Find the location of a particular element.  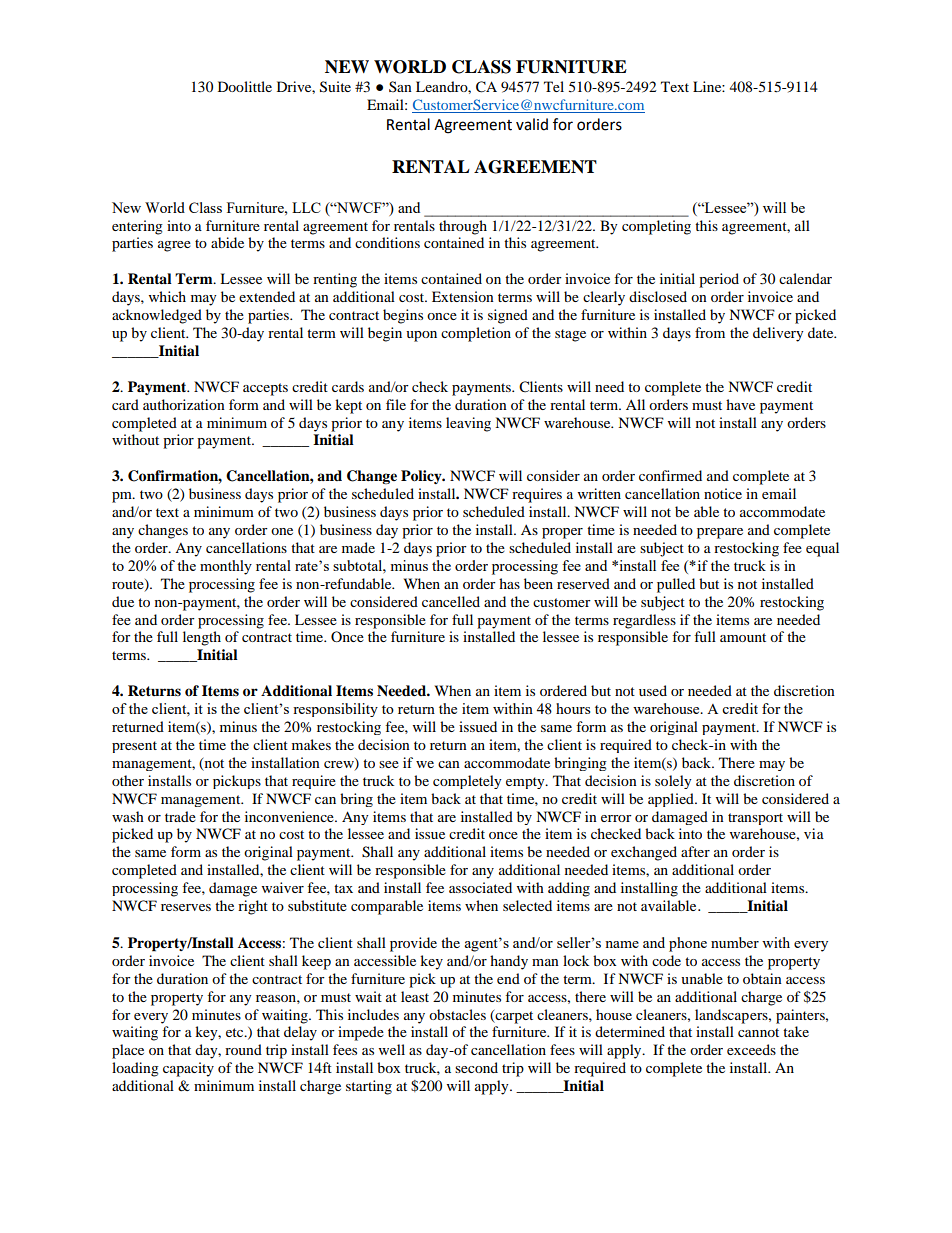

completing is located at coordinates (656, 227).
